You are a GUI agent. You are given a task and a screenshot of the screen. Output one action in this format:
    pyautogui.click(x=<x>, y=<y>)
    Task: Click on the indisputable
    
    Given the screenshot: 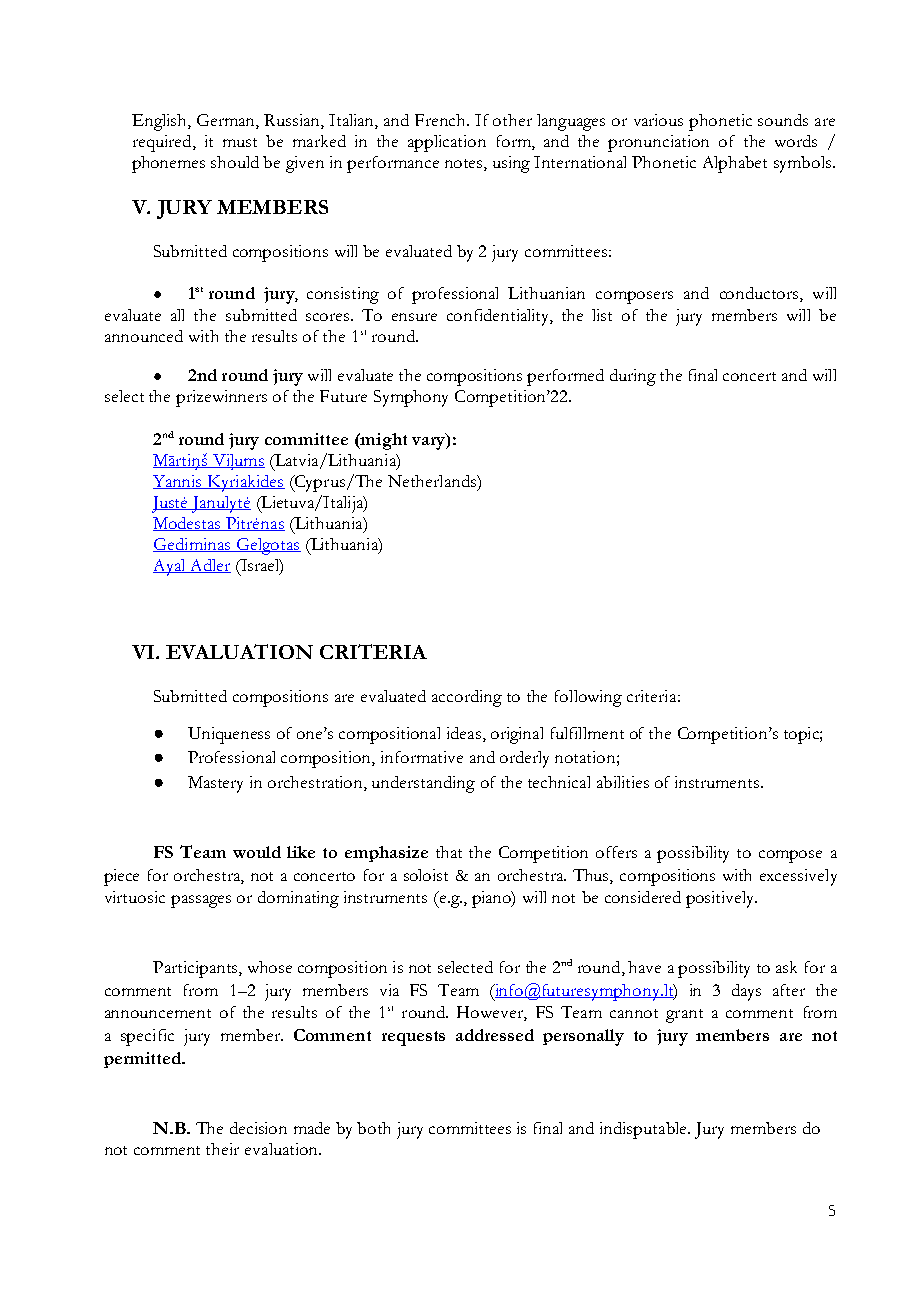 What is the action you would take?
    pyautogui.click(x=644, y=1130)
